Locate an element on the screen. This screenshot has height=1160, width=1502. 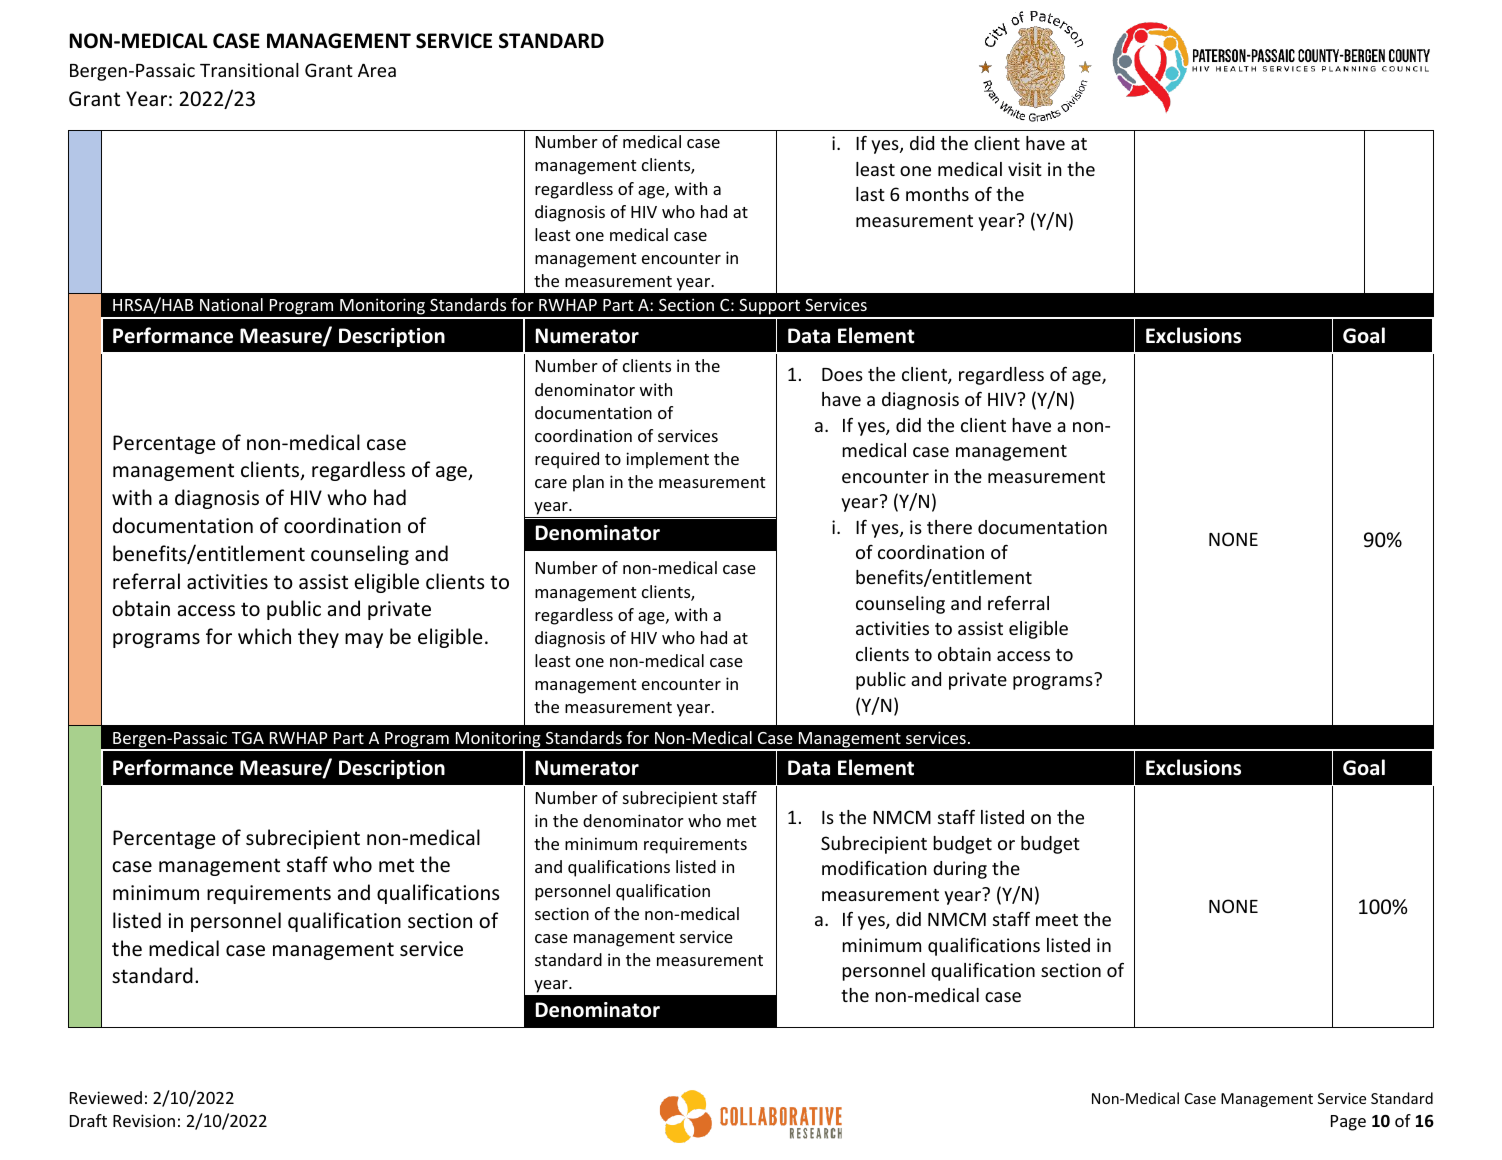
implement is located at coordinates (667, 460).
